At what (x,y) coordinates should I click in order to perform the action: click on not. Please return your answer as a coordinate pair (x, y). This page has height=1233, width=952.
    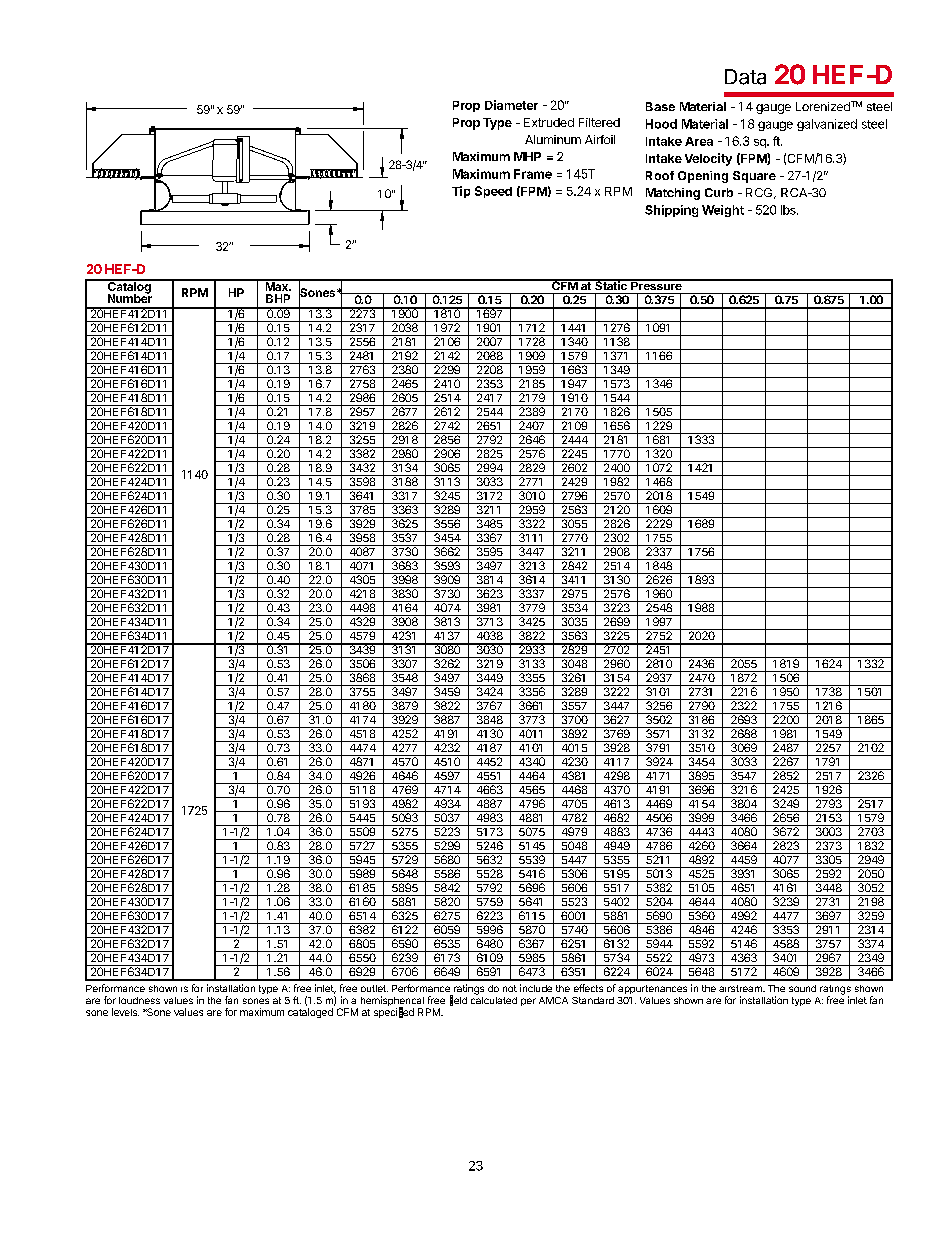
    Looking at the image, I should click on (510, 988).
